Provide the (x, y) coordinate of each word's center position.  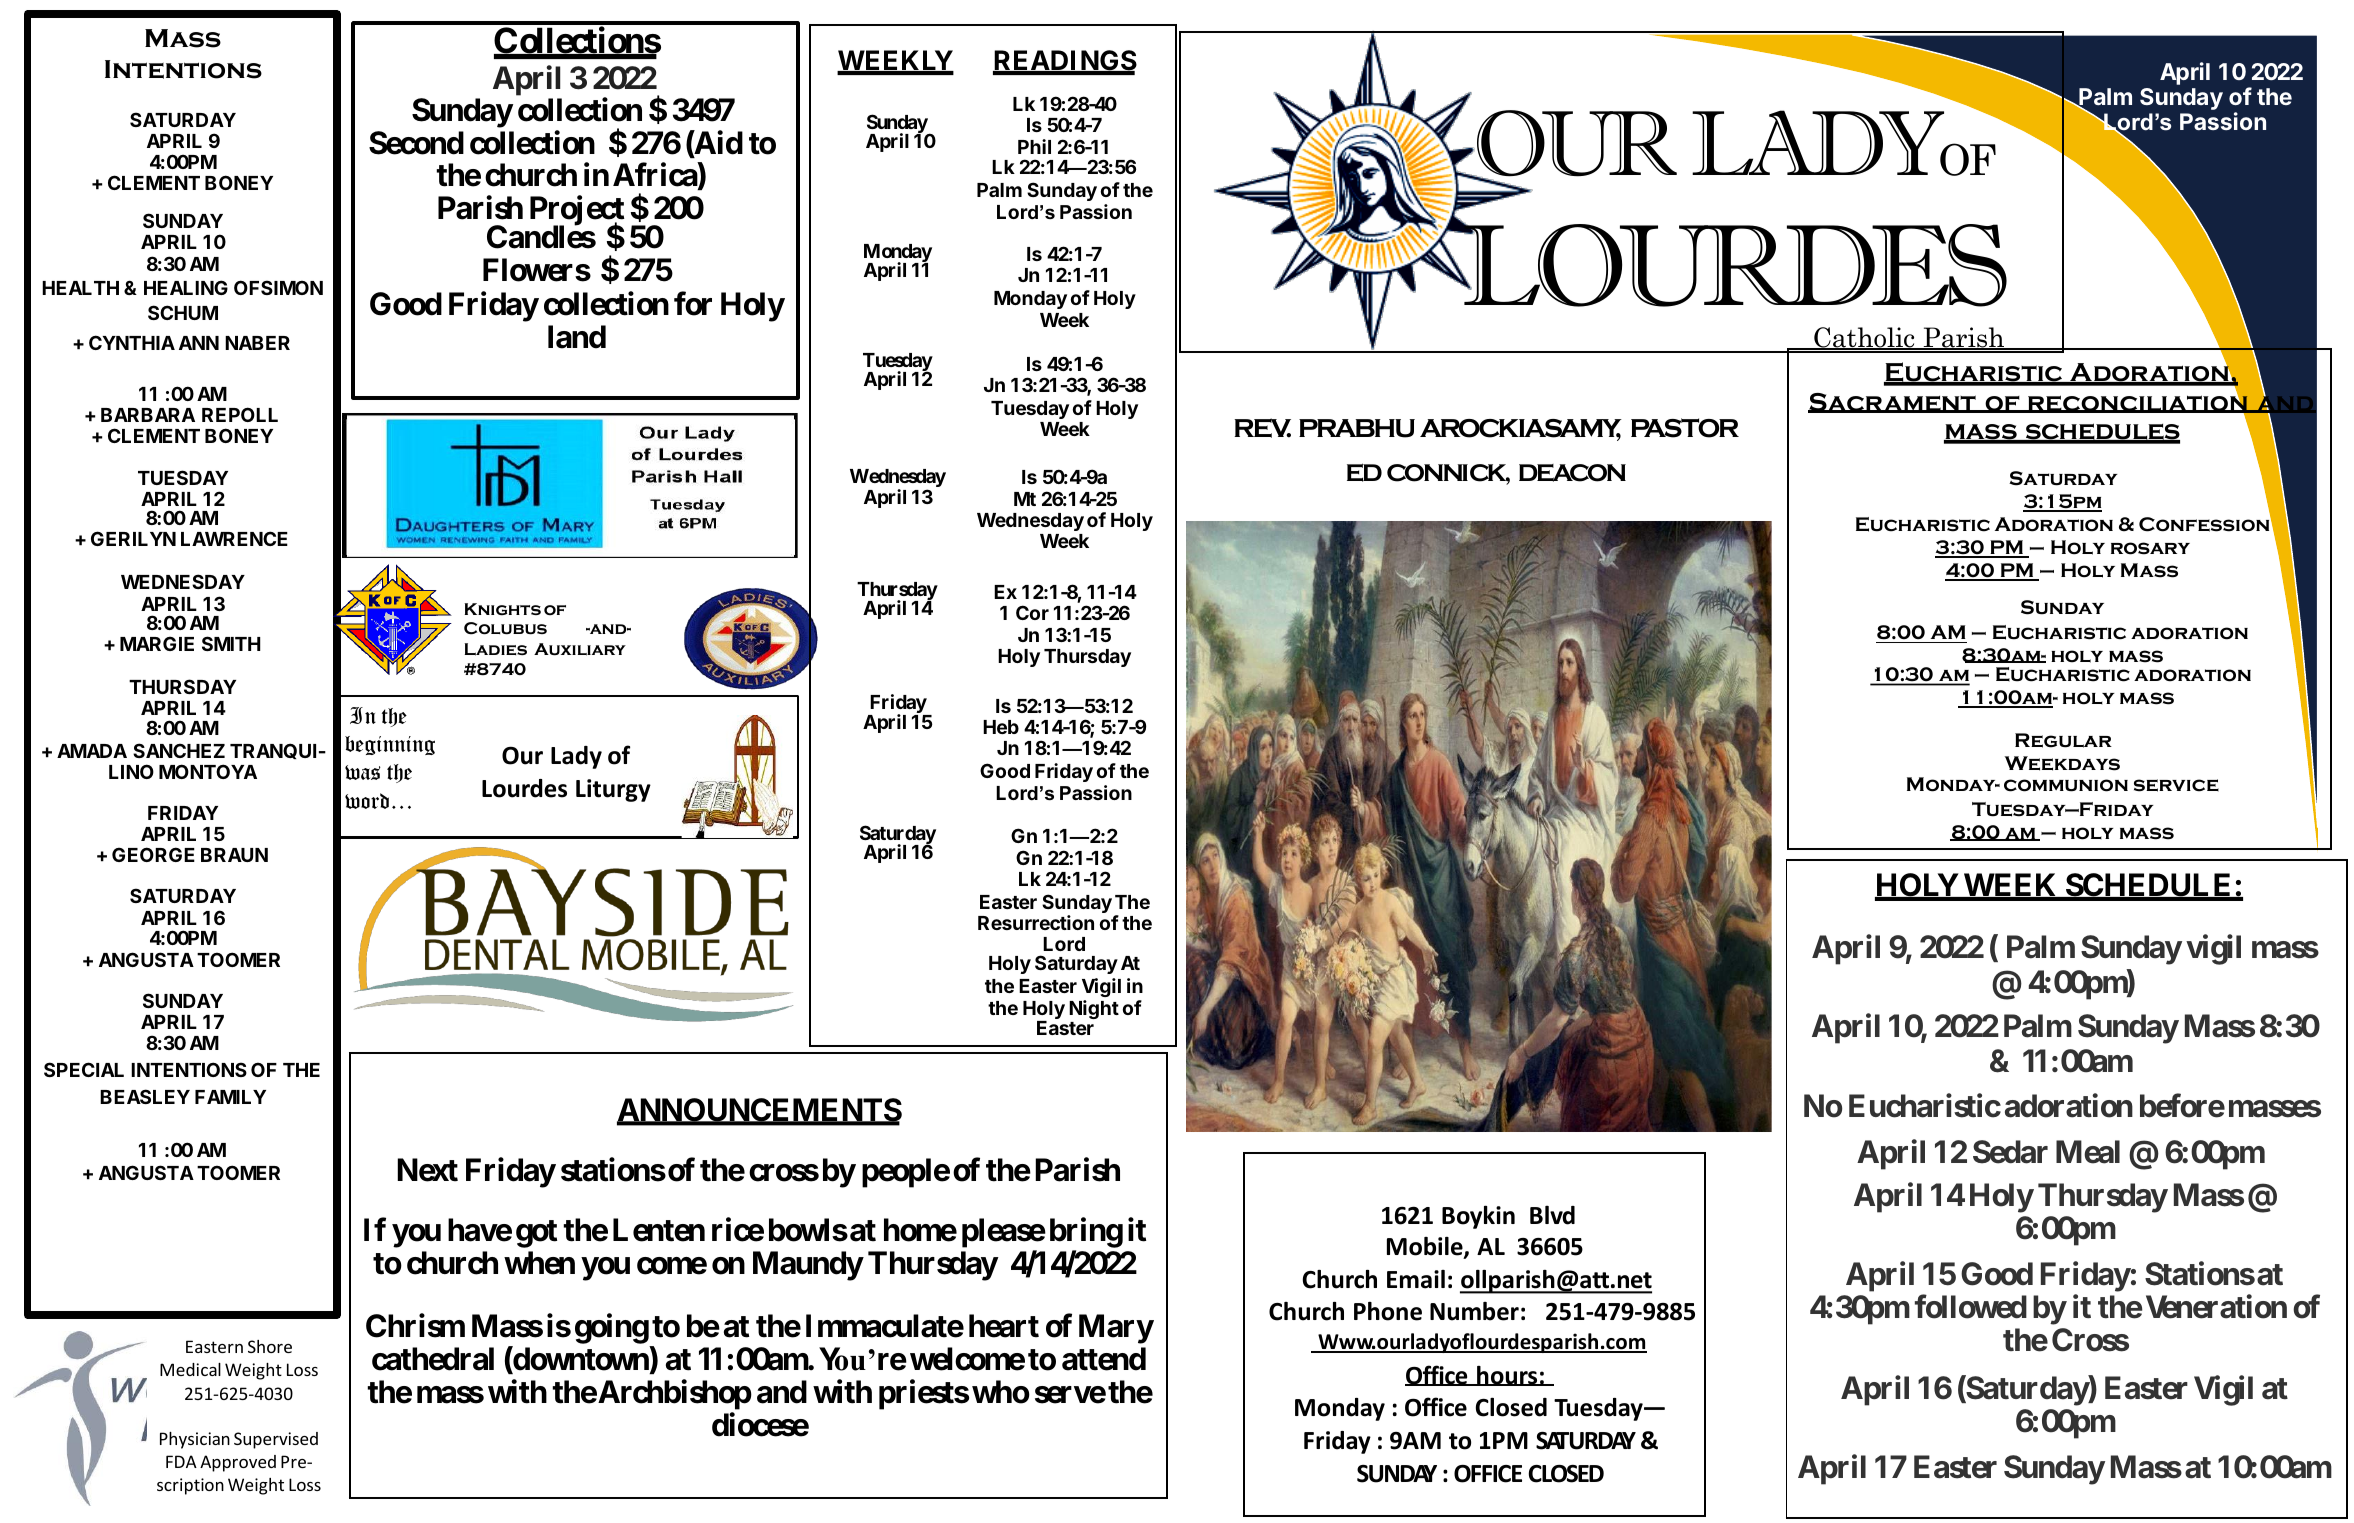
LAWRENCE (234, 538)
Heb (1001, 727)
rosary (2150, 548)
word (367, 801)
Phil (1034, 146)
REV (1262, 428)
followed (1971, 1307)
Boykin (1478, 1217)
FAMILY (230, 1097)
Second (416, 143)
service (2176, 785)
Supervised (276, 1440)
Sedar (2010, 1152)
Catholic (1864, 338)
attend (1104, 1359)
